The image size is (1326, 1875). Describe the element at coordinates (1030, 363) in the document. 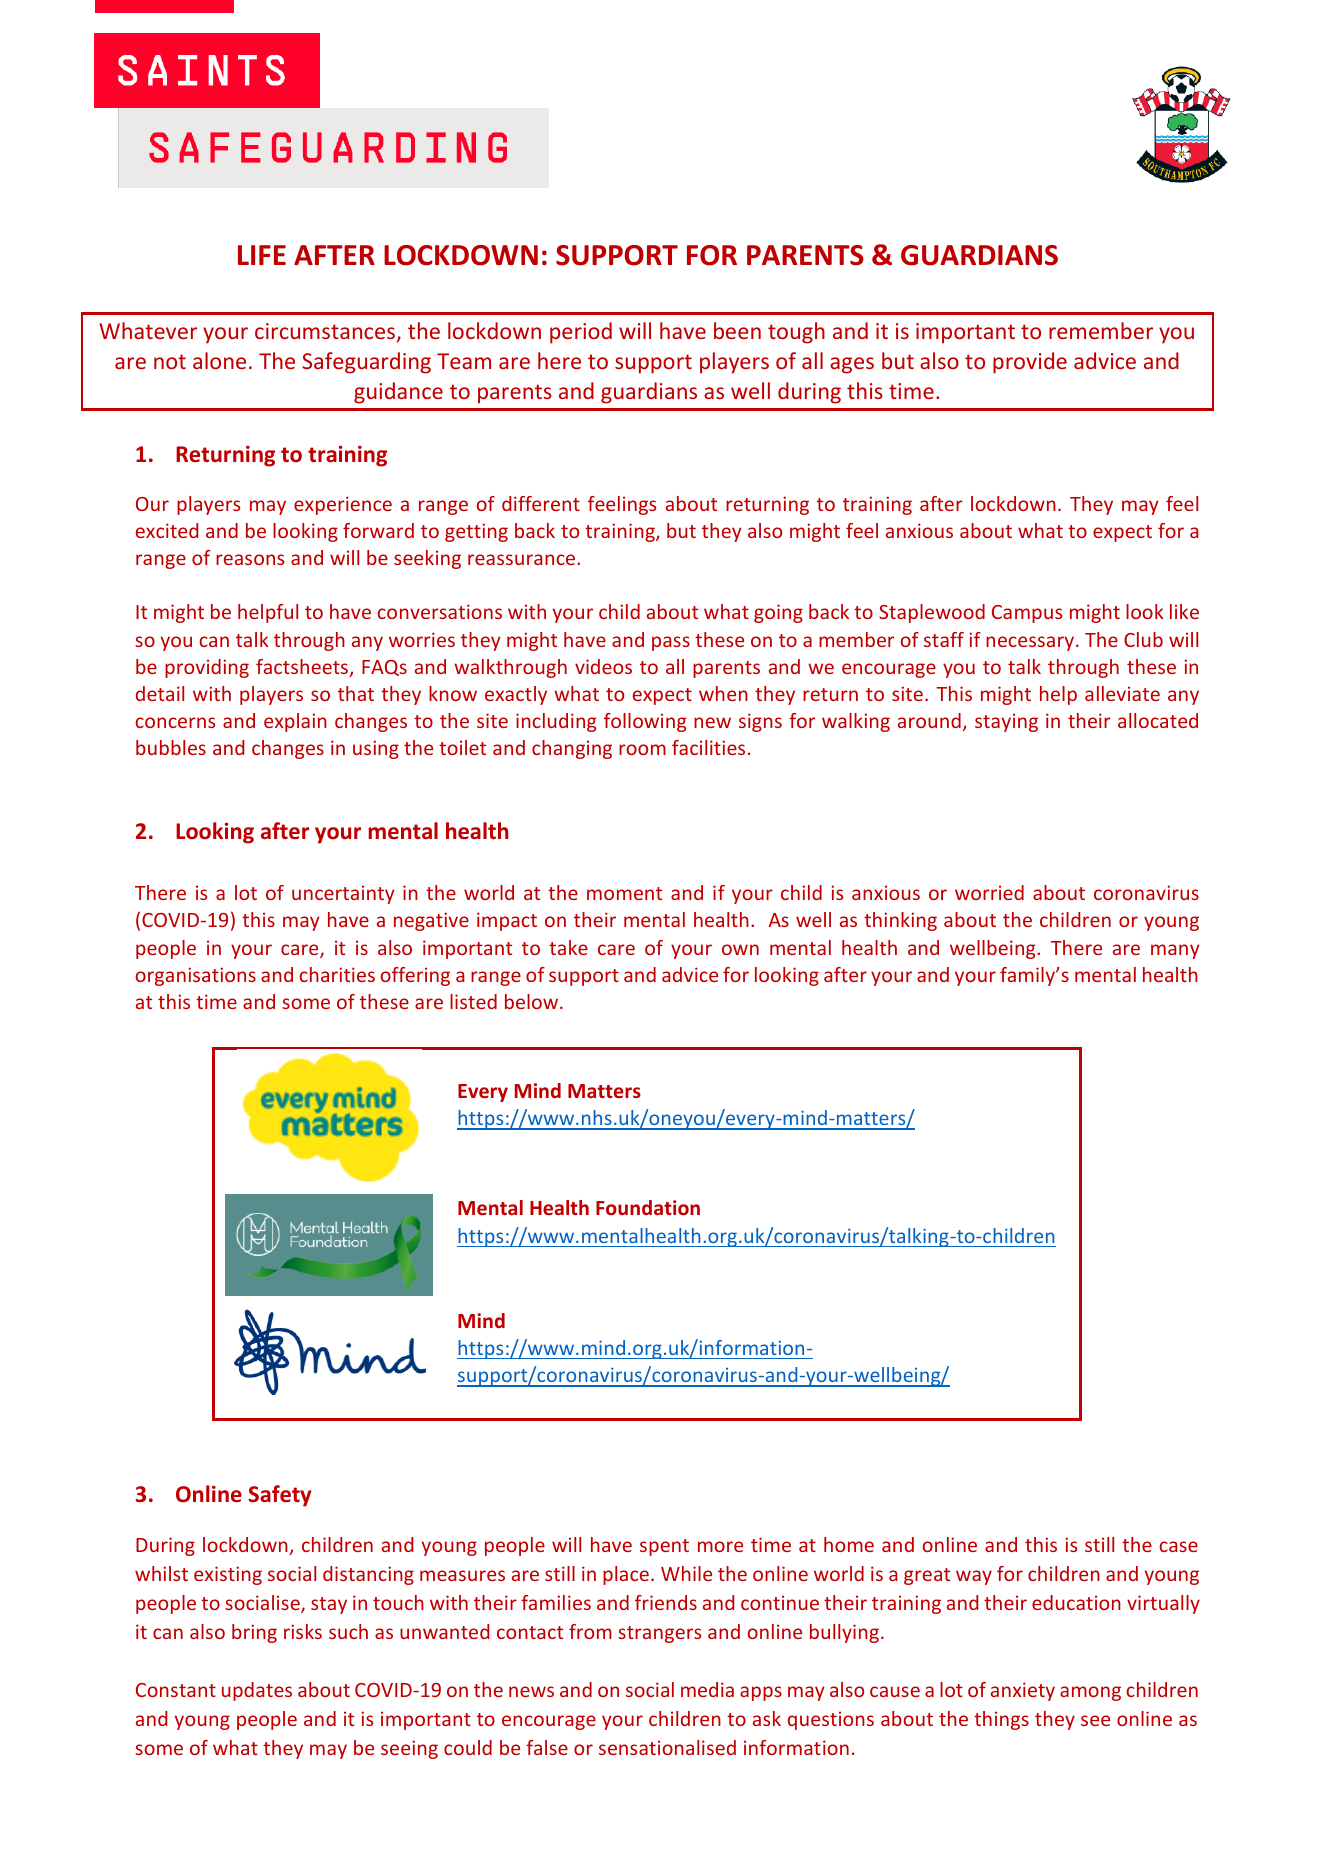

I see `provide` at that location.
